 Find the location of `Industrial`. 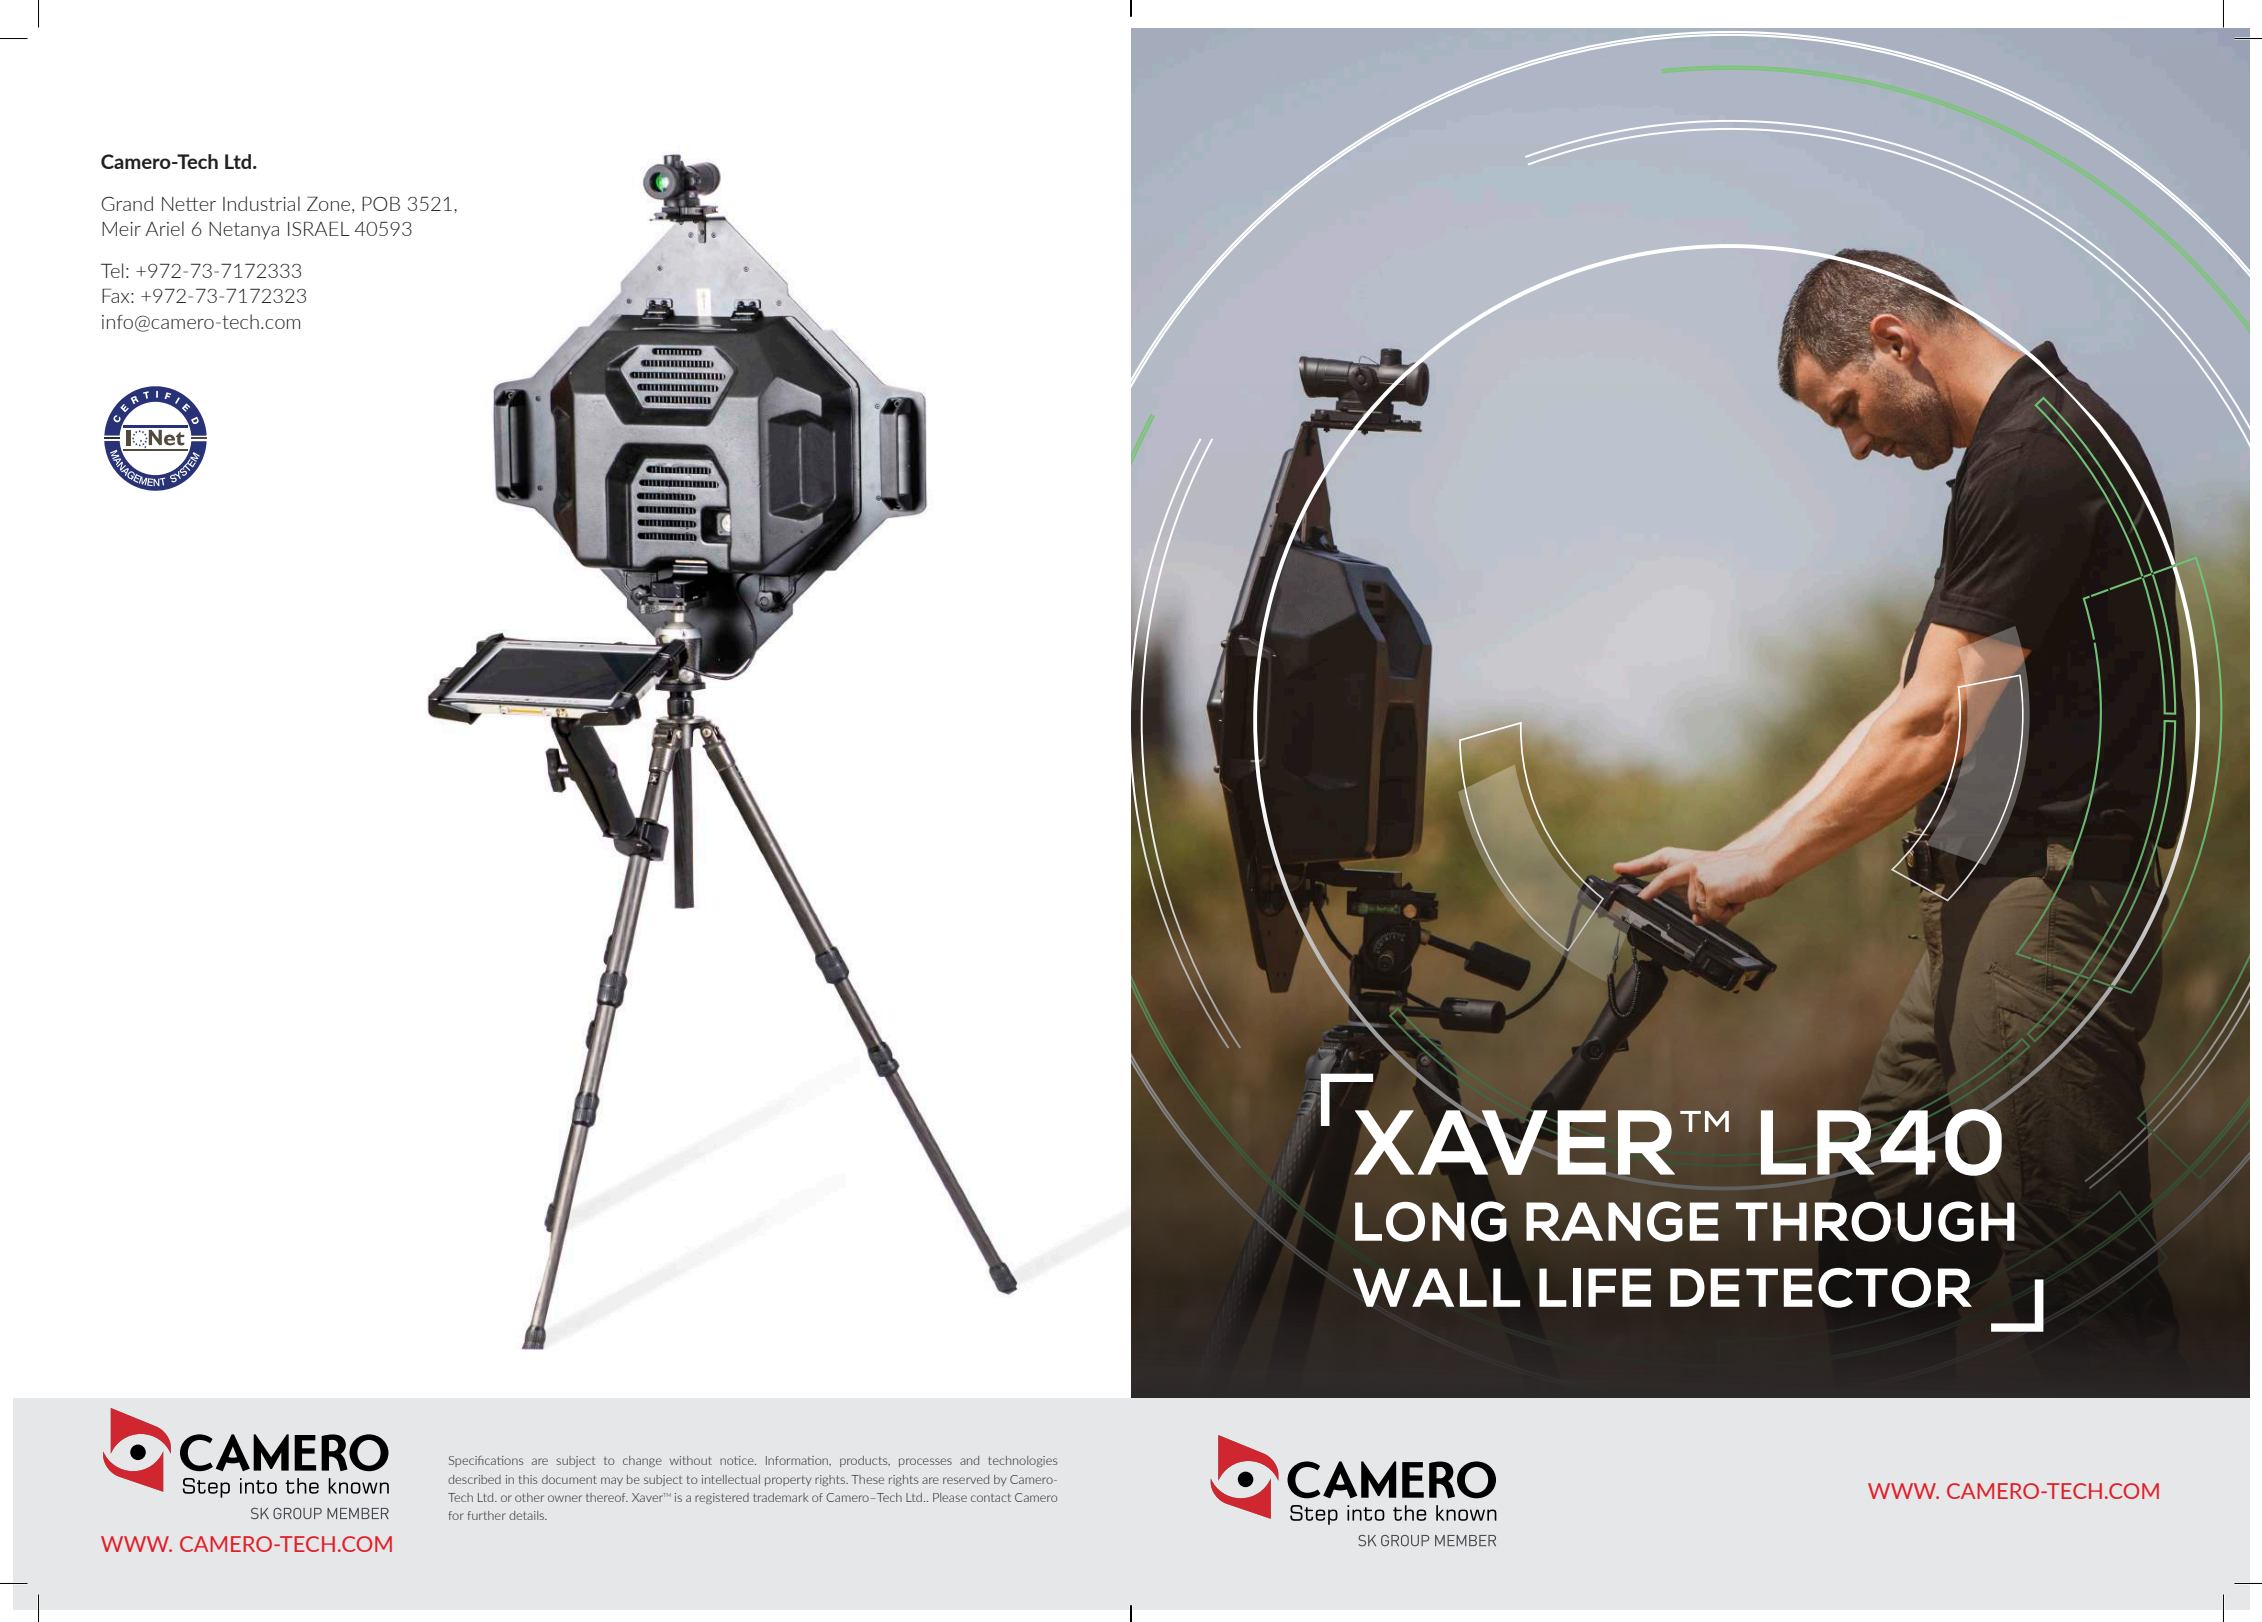

Industrial is located at coordinates (261, 203).
